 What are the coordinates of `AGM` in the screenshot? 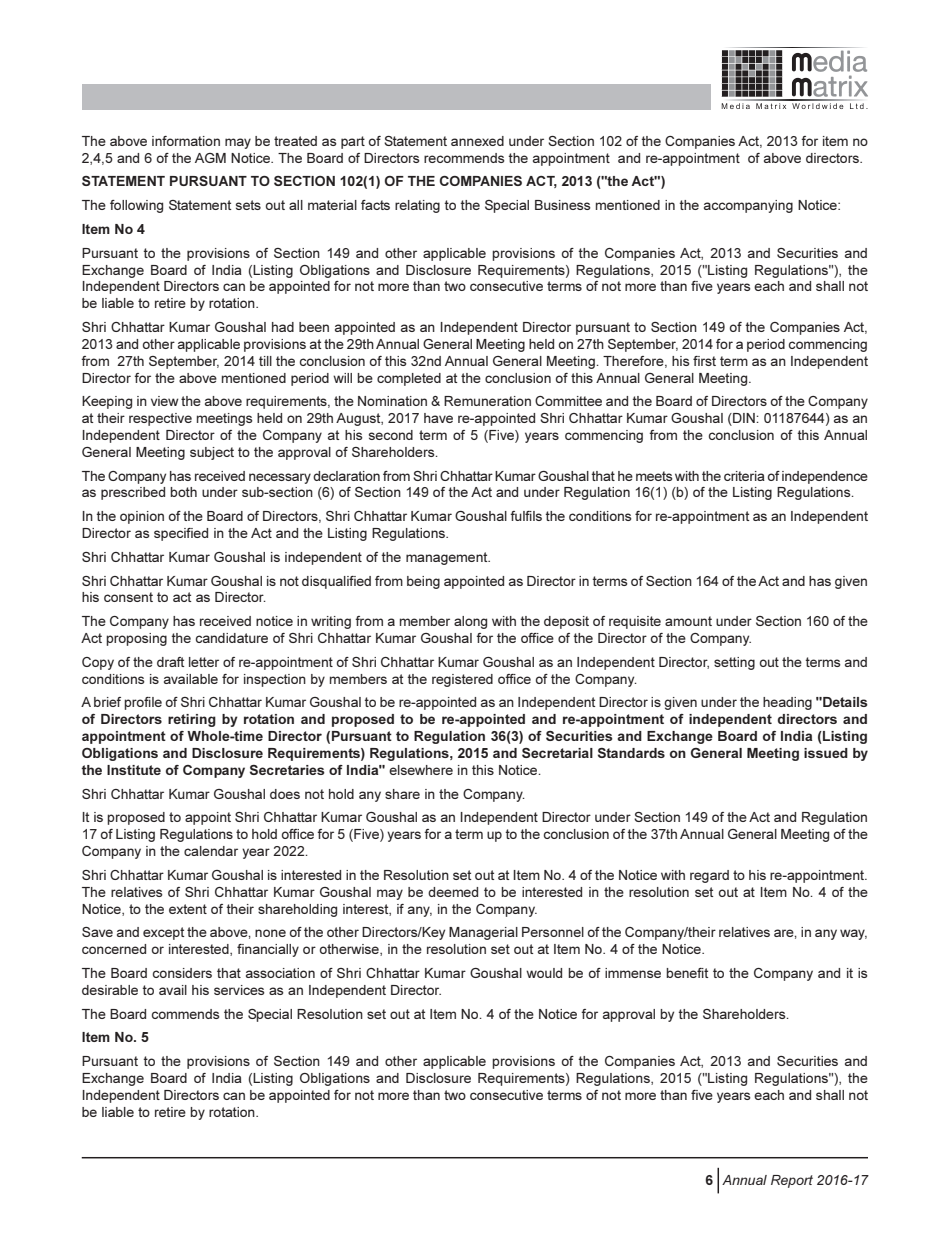 It's located at (210, 158).
